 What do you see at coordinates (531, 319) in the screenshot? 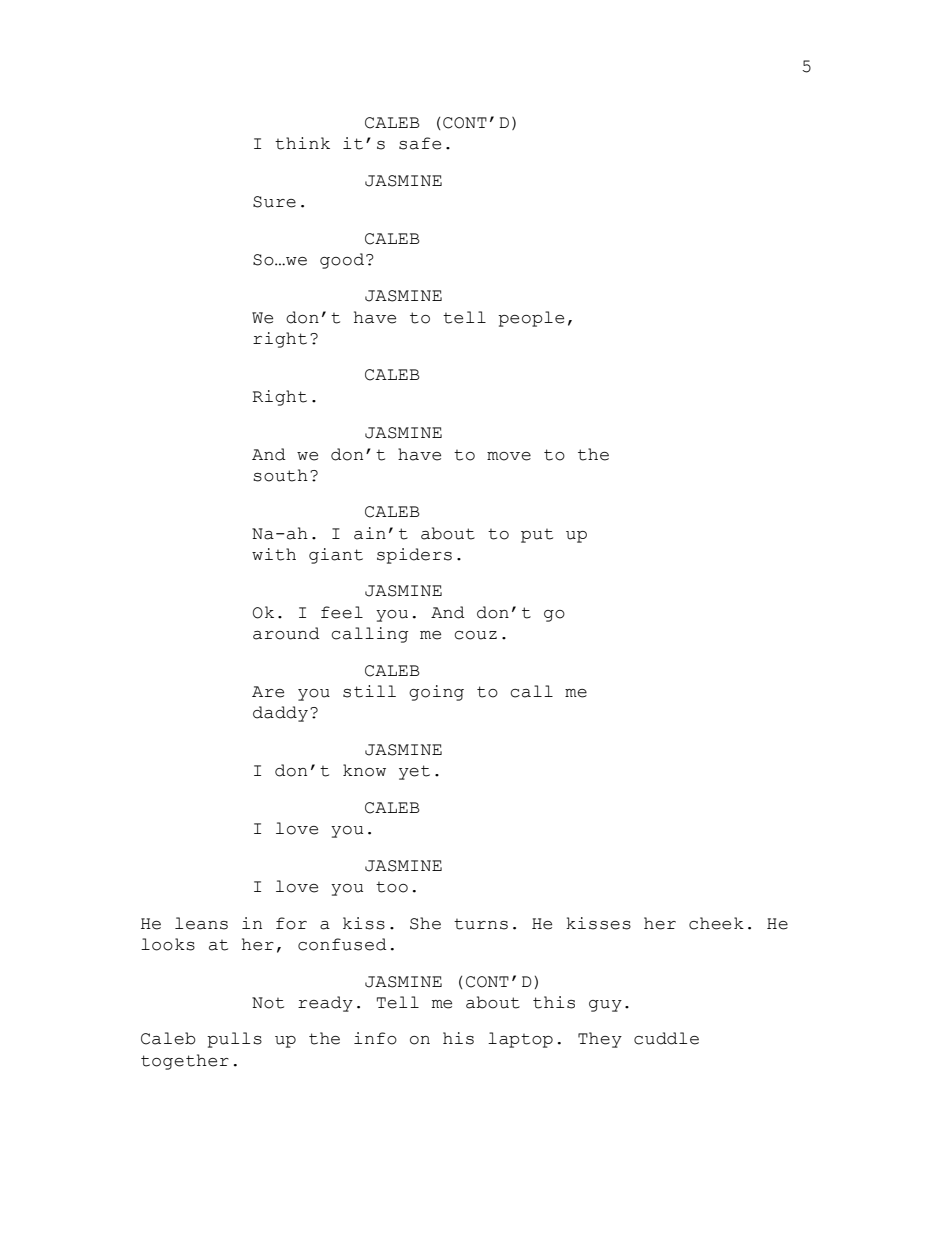
I see `people` at bounding box center [531, 319].
